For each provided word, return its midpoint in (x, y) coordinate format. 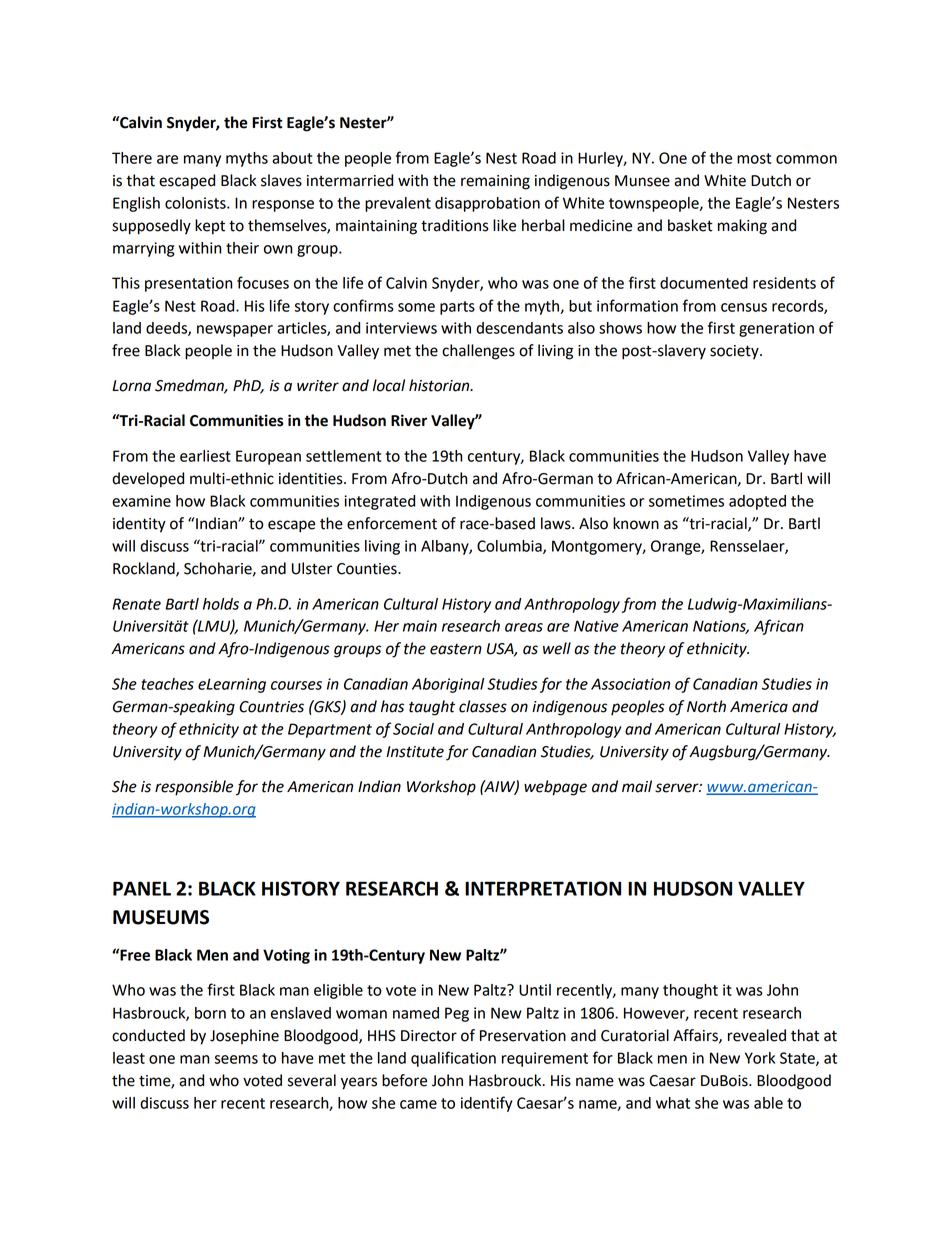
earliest (205, 456)
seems (236, 1059)
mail (637, 786)
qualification (453, 1059)
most (754, 158)
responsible (194, 788)
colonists (196, 203)
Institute (415, 752)
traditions (455, 225)
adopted (757, 502)
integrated (379, 502)
